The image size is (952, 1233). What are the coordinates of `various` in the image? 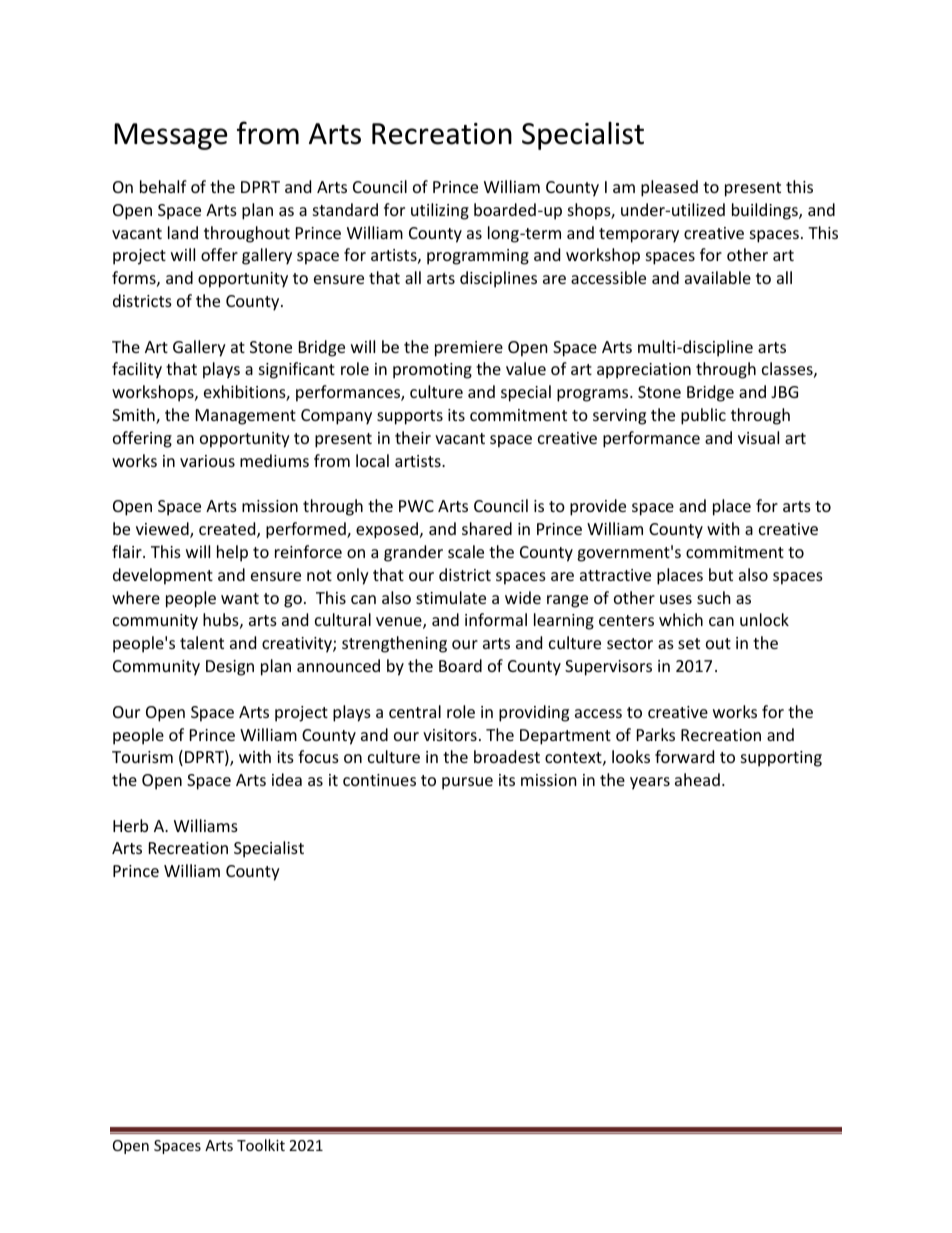 It's located at (207, 461).
